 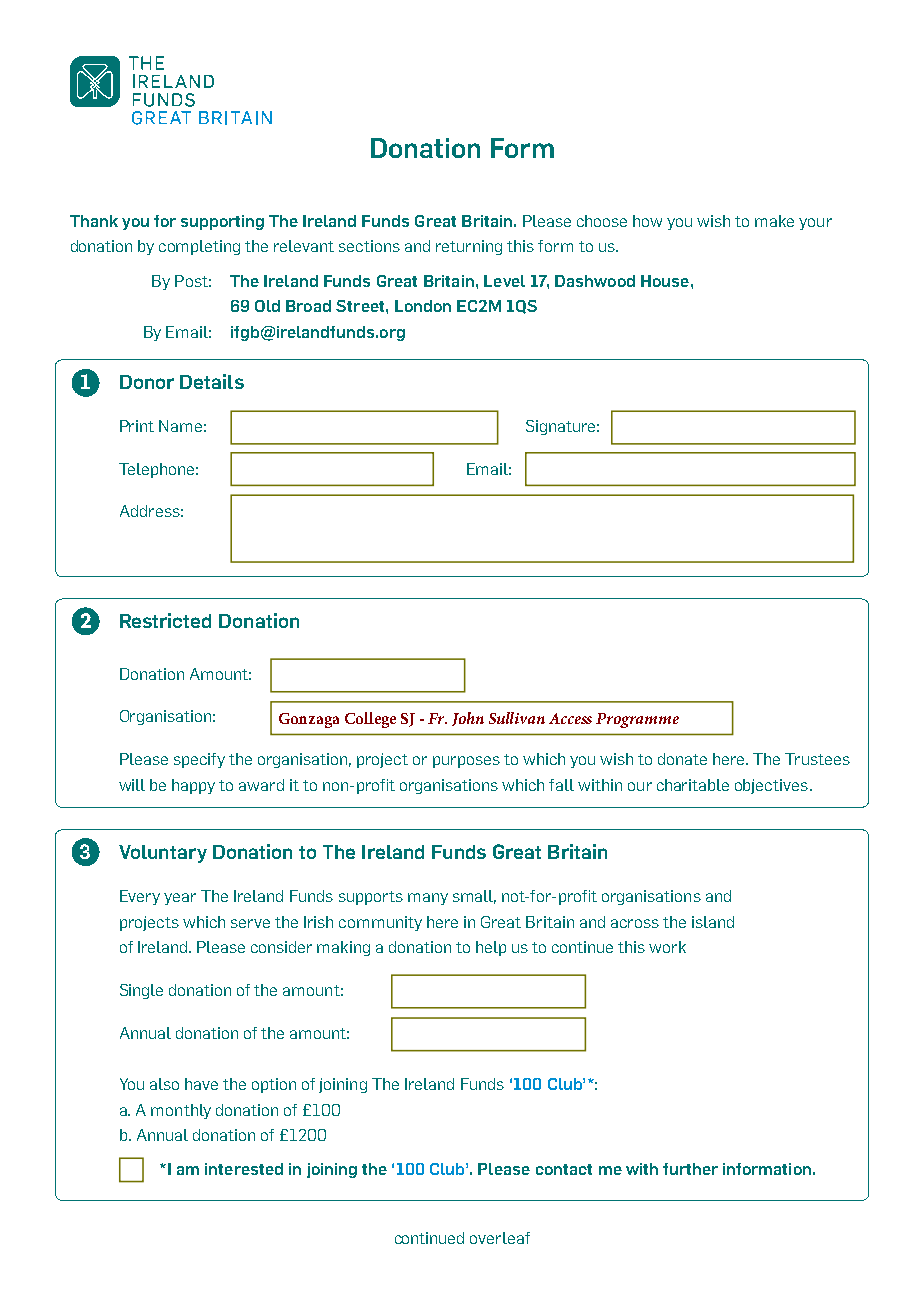 I want to click on further, so click(x=690, y=1169).
